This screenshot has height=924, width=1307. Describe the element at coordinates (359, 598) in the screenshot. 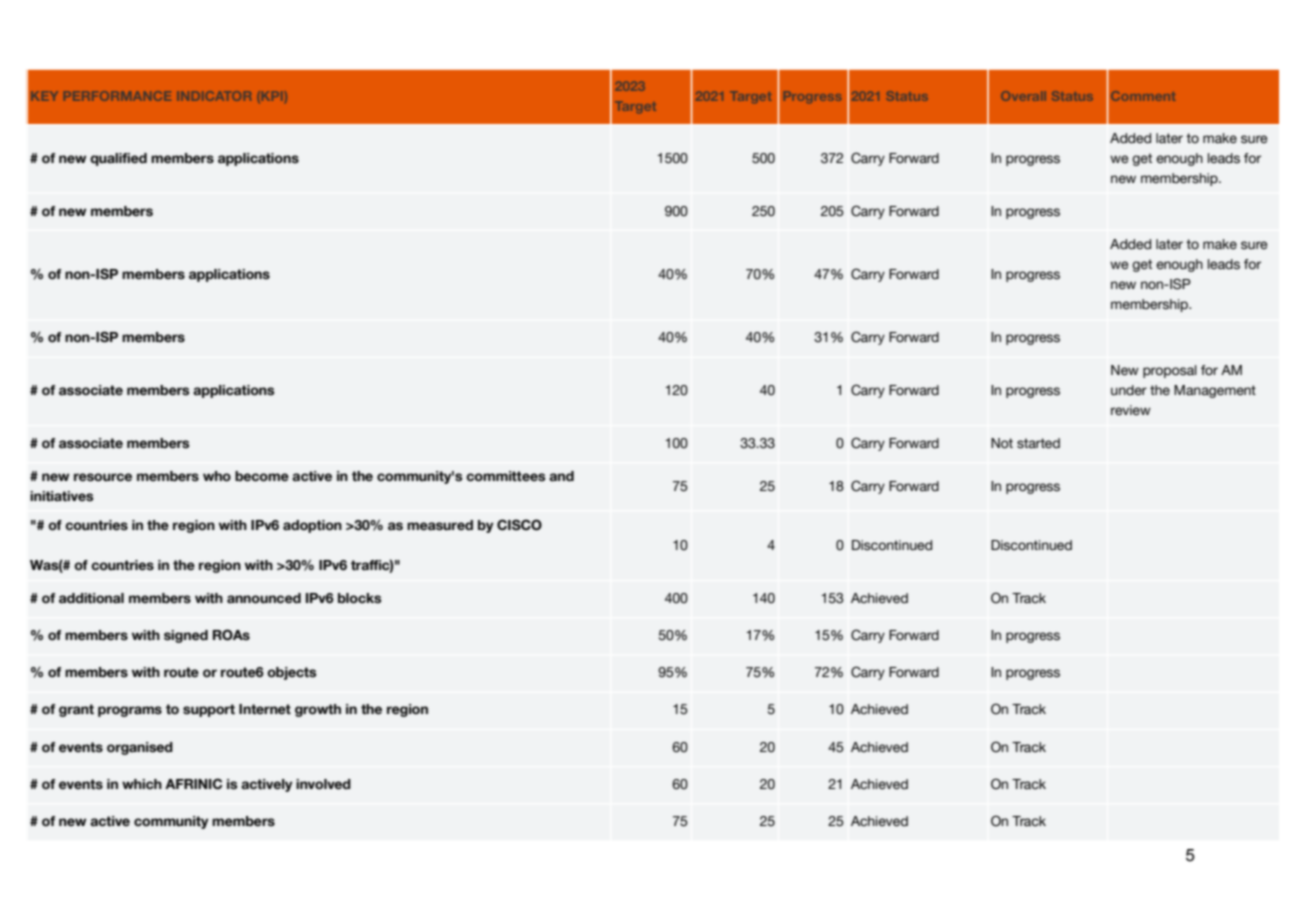

I see `blocks` at that location.
